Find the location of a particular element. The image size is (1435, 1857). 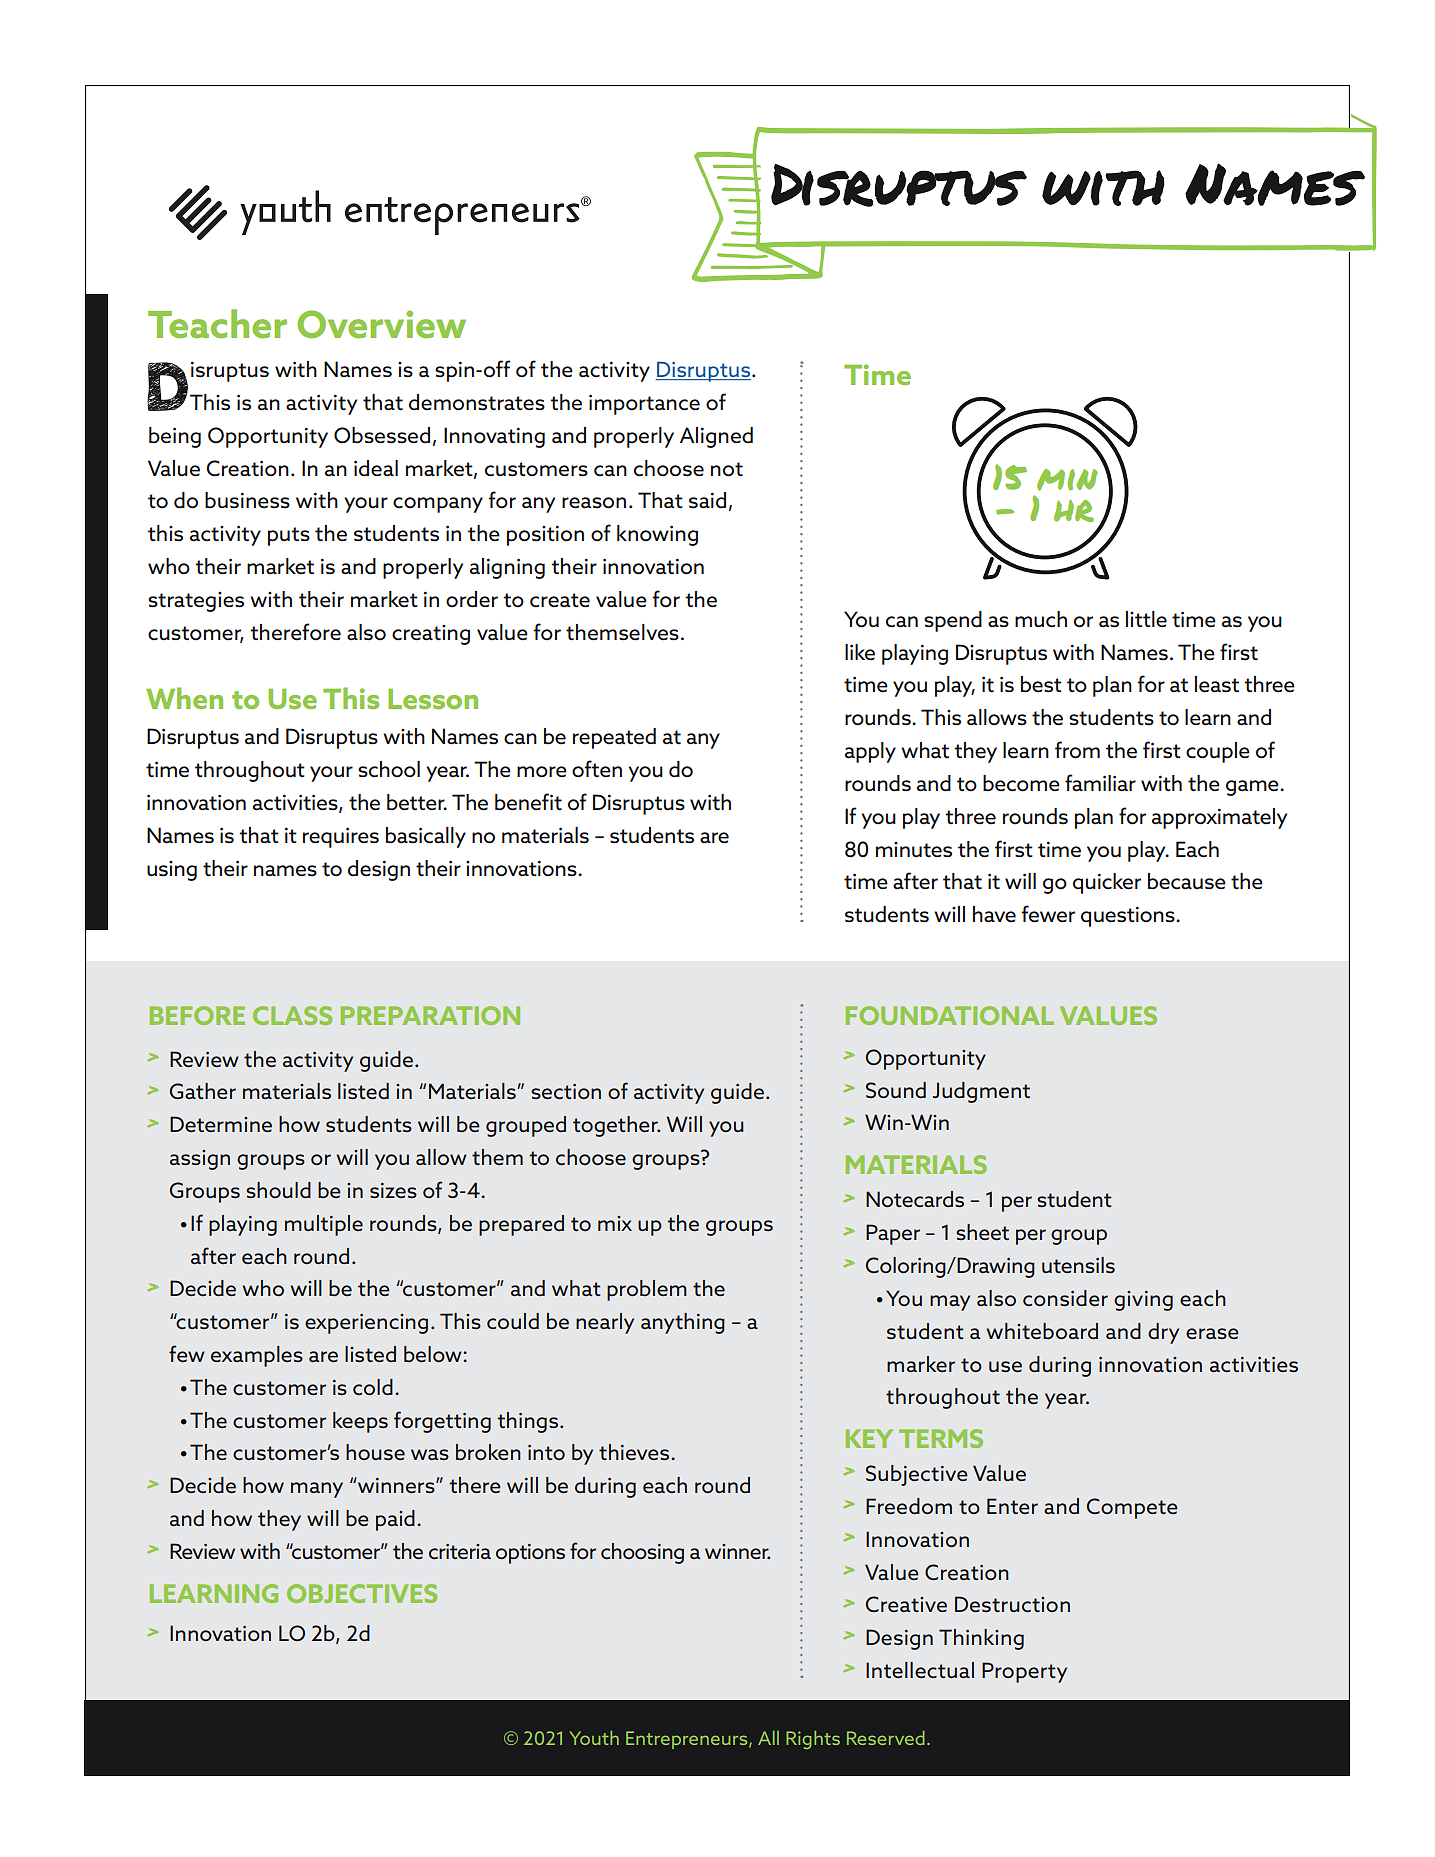

examples is located at coordinates (257, 1356).
